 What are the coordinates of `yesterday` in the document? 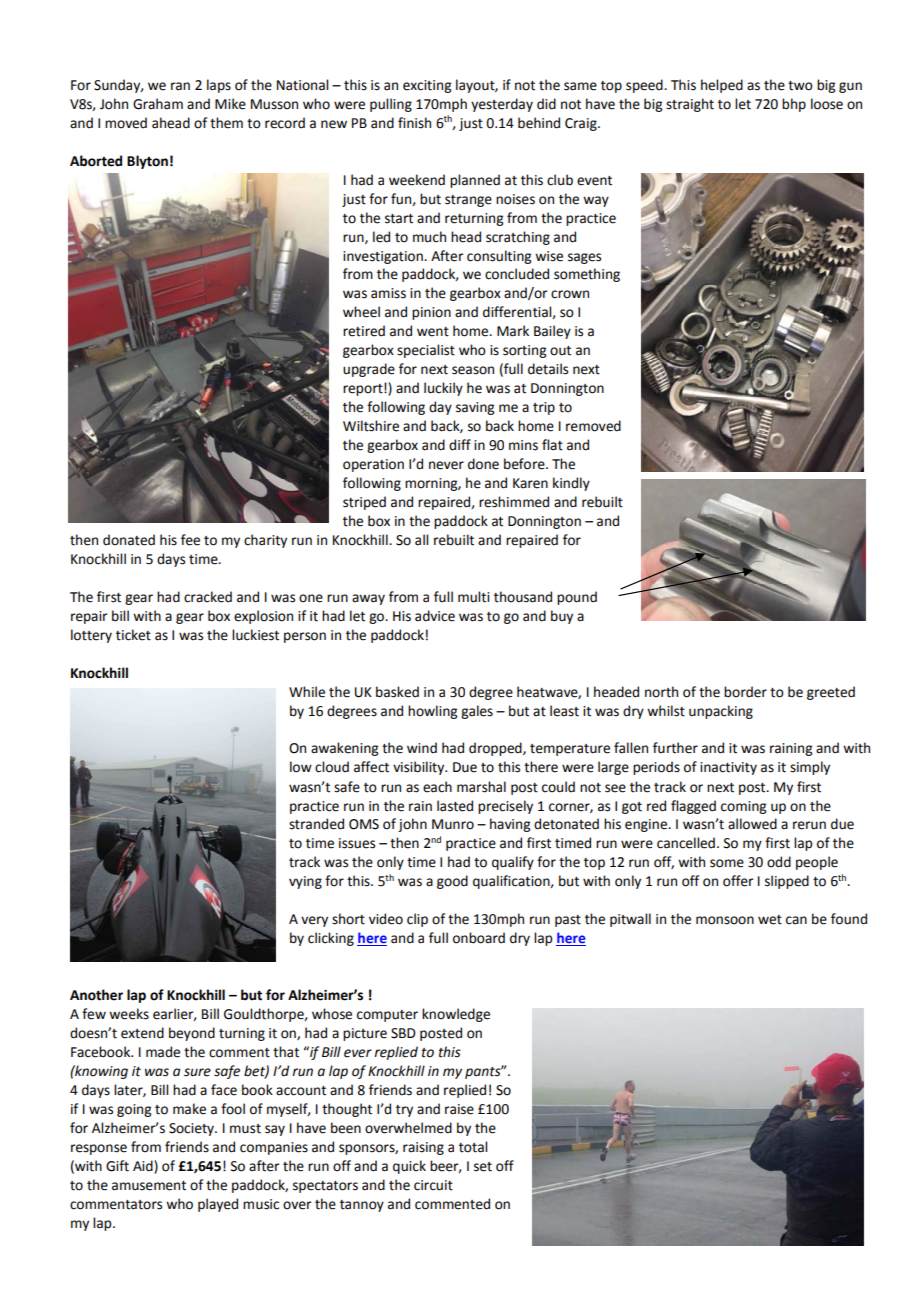 It's located at (502, 105).
